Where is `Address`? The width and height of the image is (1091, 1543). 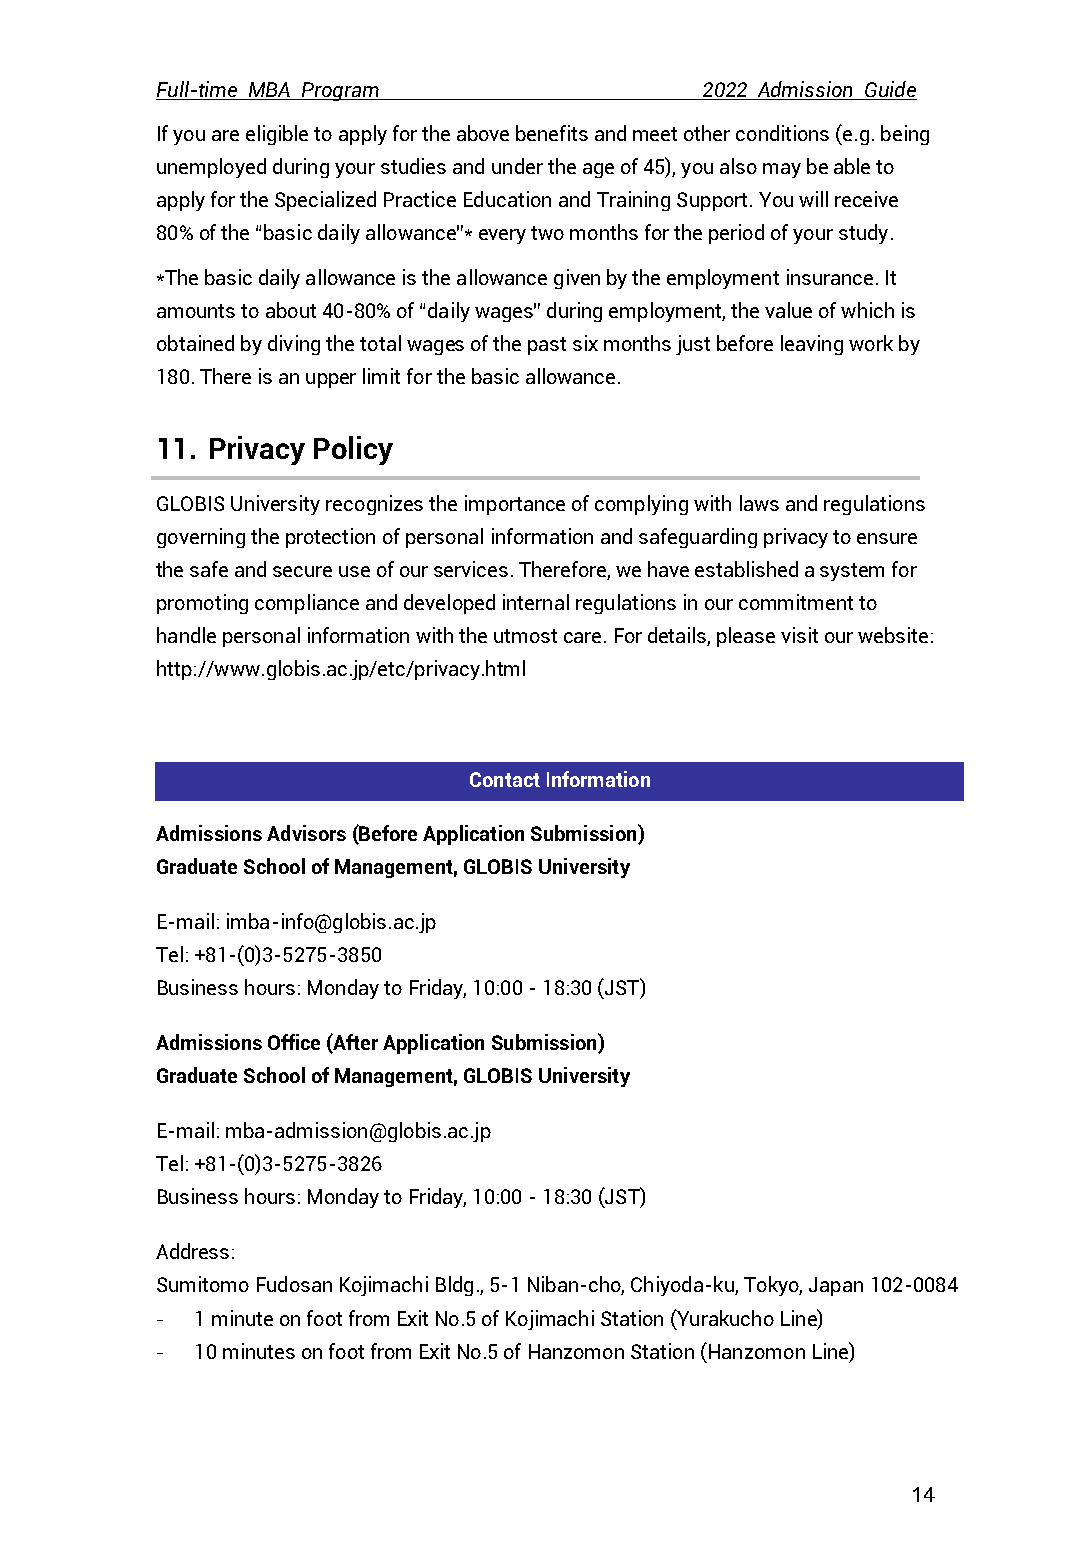
Address is located at coordinates (192, 1251).
